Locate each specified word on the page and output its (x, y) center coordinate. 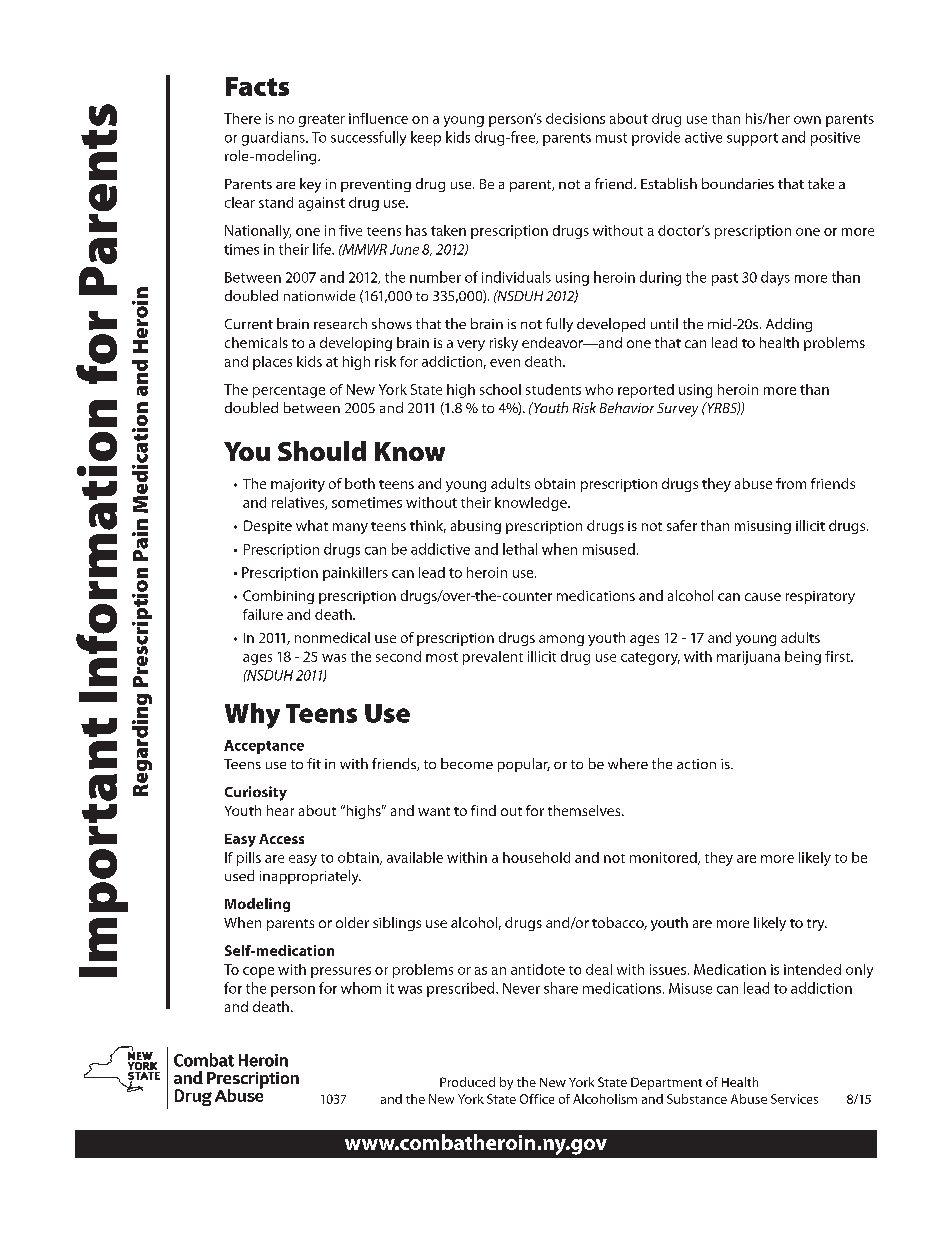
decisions (575, 118)
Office (537, 1099)
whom (361, 988)
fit (314, 763)
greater (322, 120)
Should (322, 451)
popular (524, 765)
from (791, 483)
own (807, 120)
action (696, 764)
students (553, 389)
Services (794, 1099)
